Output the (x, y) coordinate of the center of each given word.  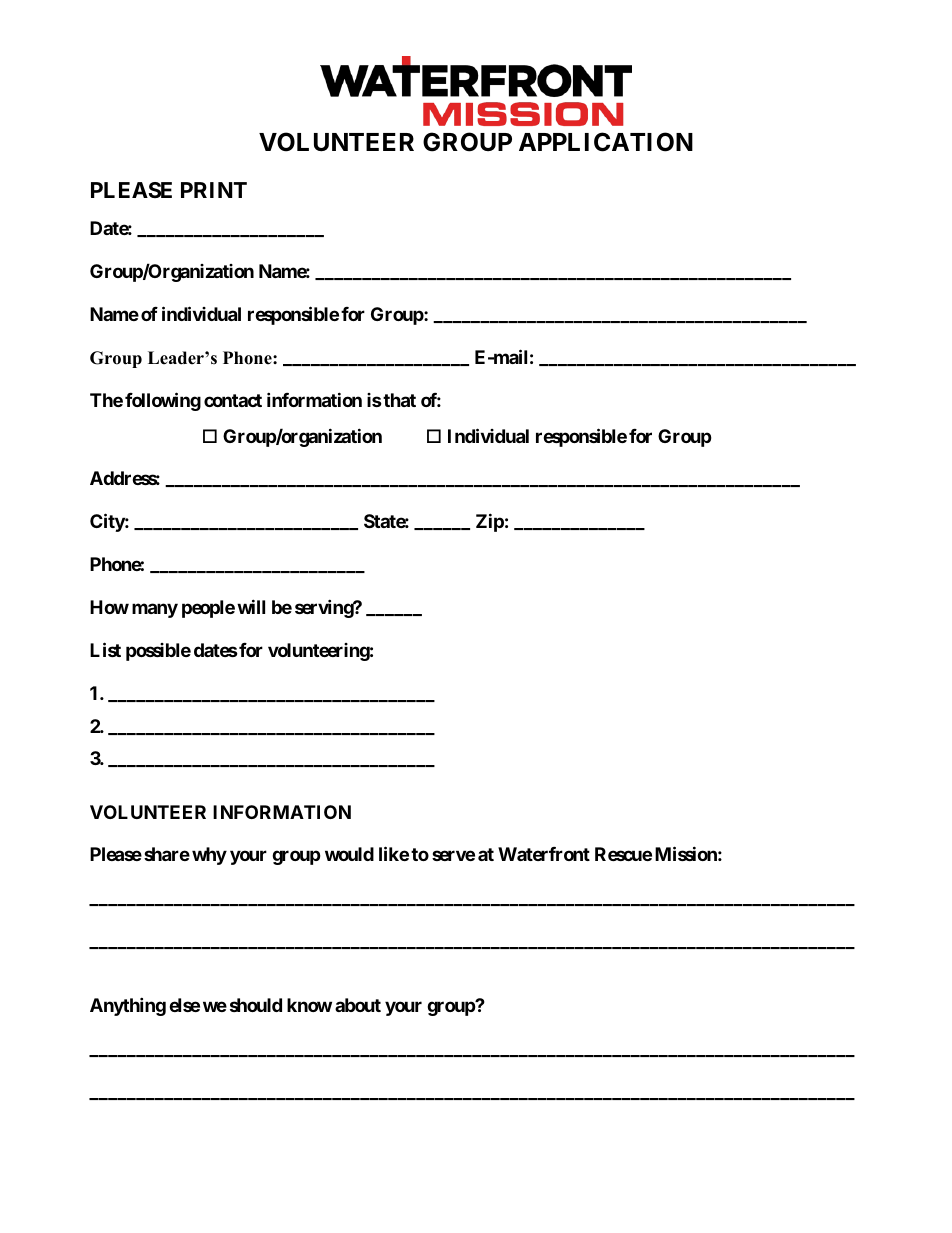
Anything (128, 1006)
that (399, 400)
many (155, 611)
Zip (490, 523)
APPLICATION (606, 142)
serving (325, 609)
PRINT (214, 190)
